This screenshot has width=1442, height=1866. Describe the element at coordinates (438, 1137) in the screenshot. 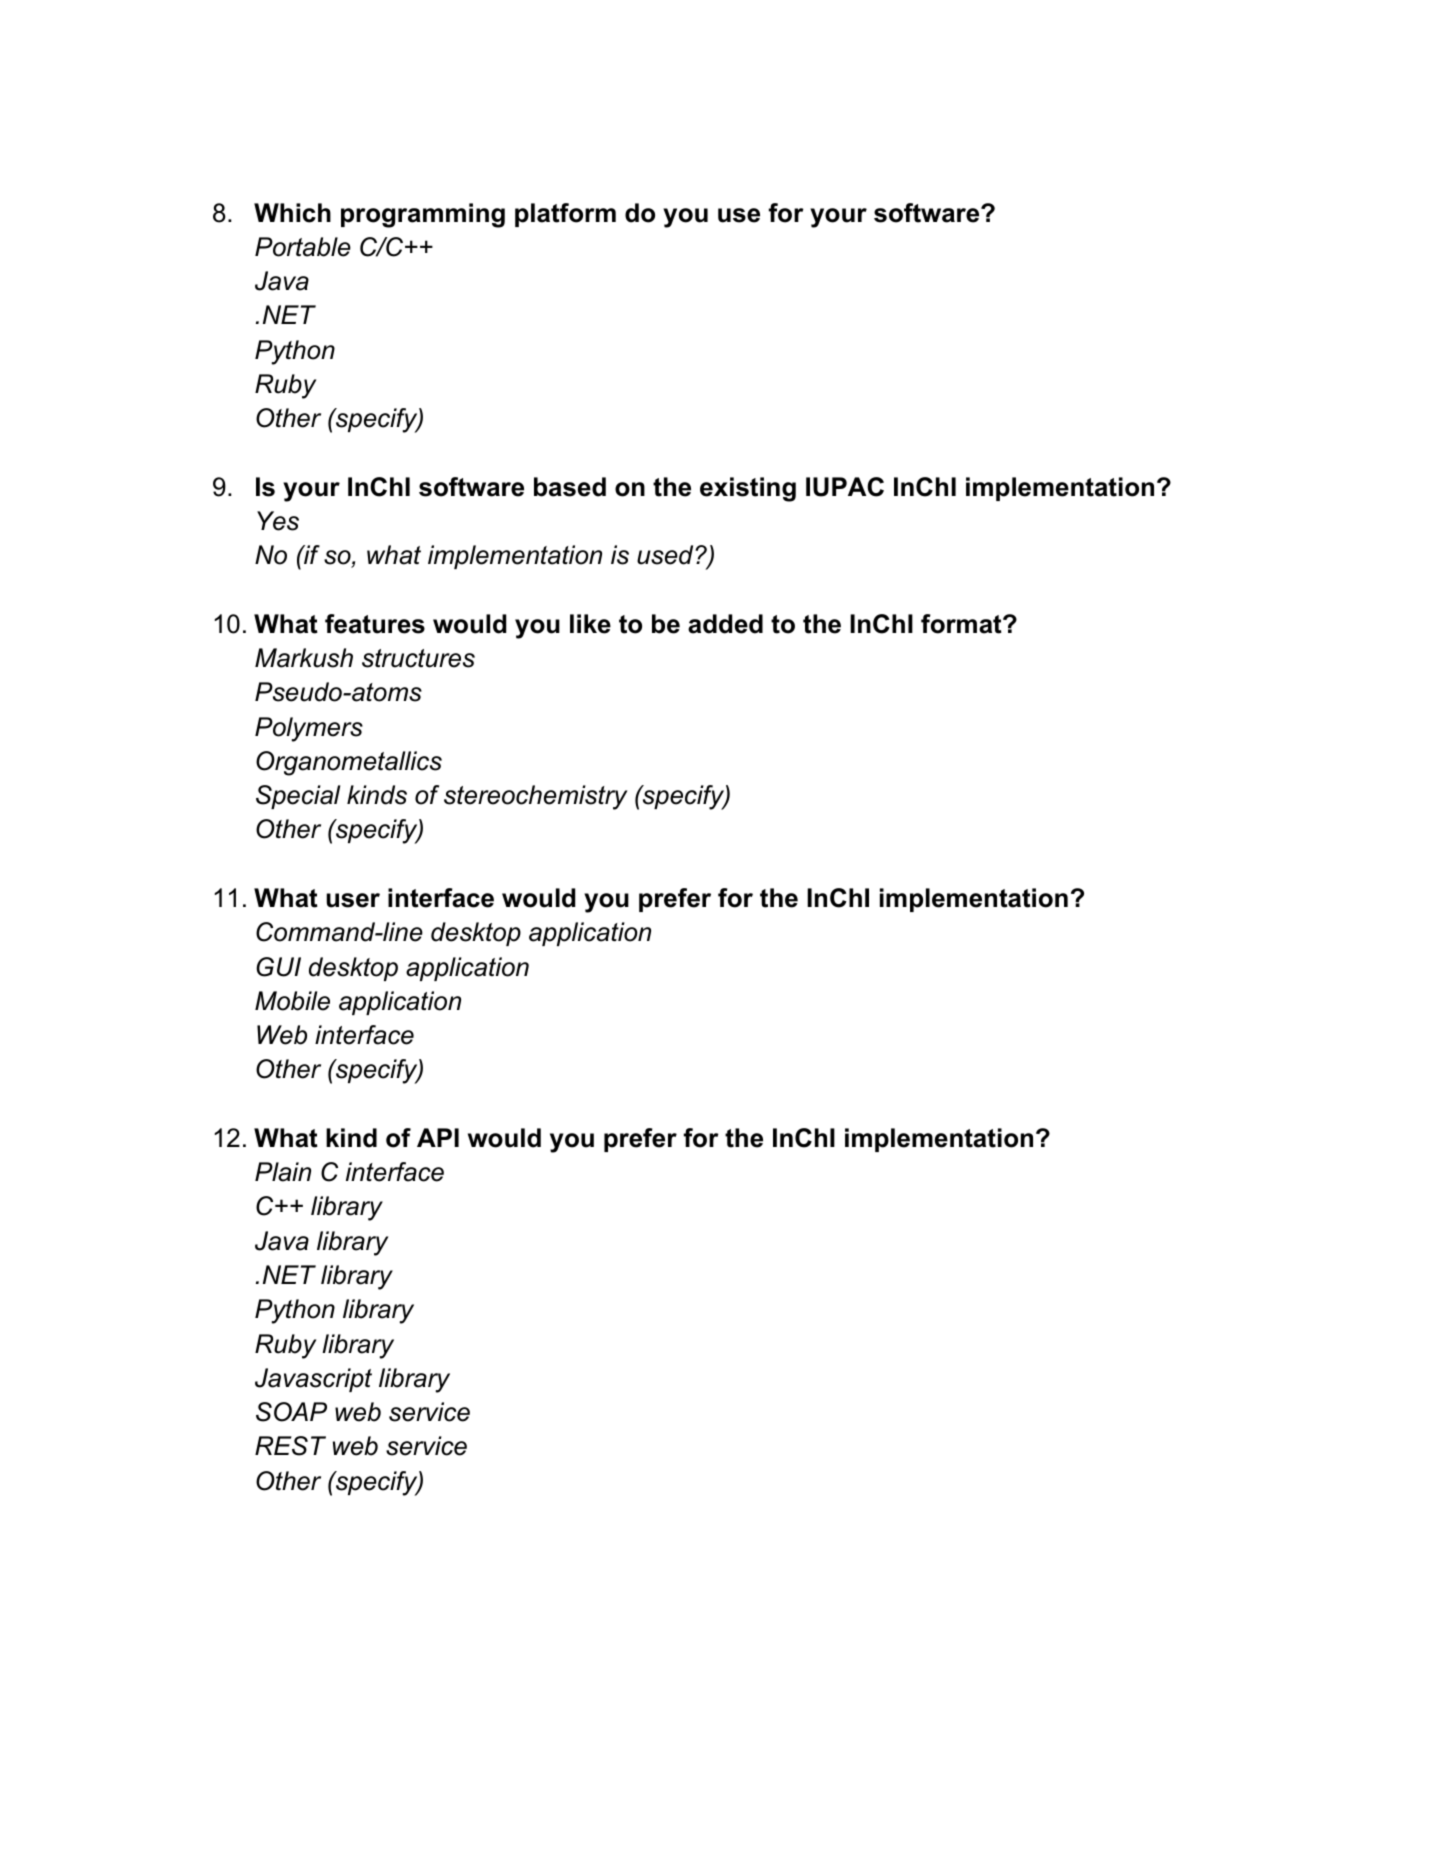

I see `API` at that location.
